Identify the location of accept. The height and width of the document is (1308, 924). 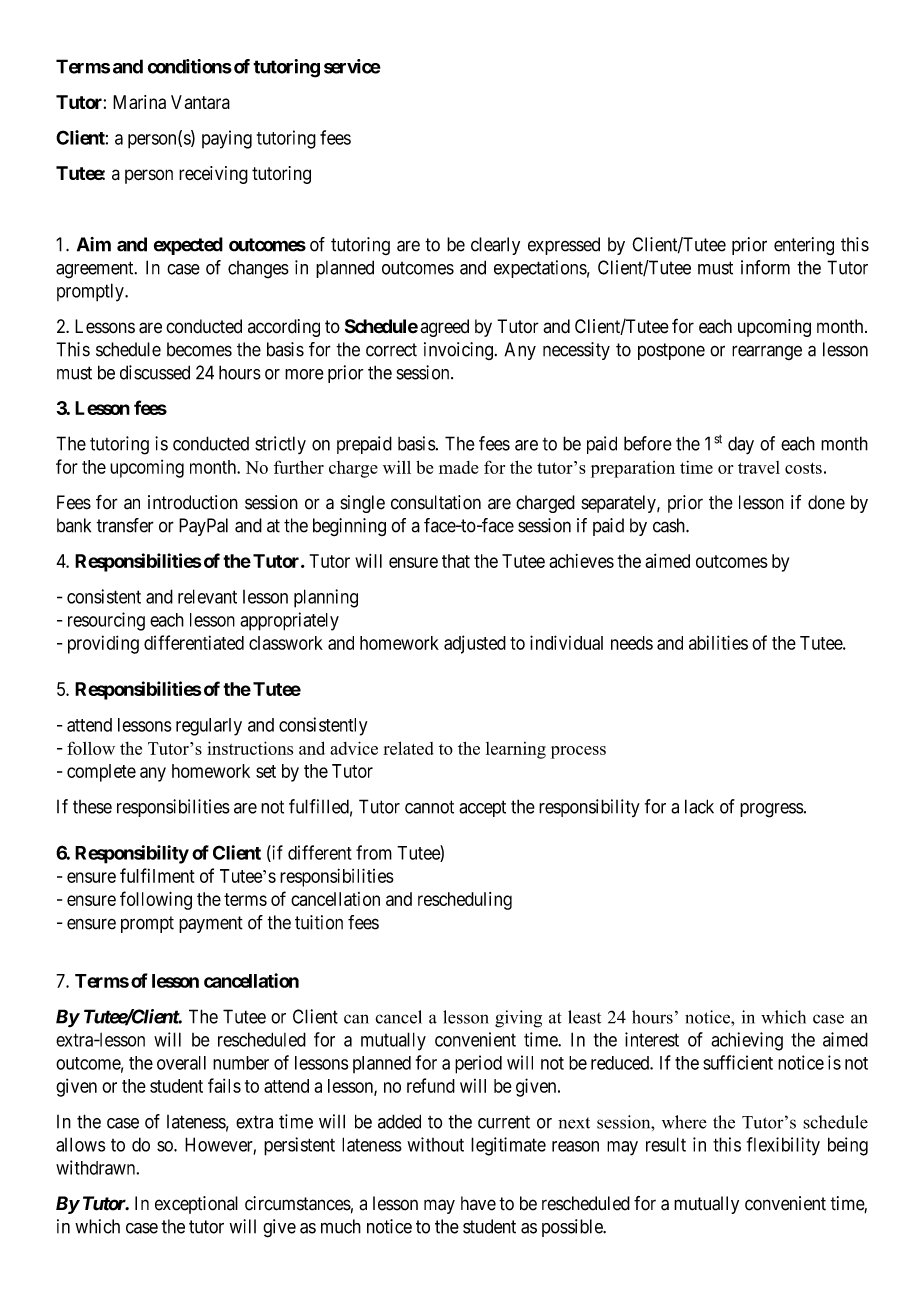
(482, 808).
